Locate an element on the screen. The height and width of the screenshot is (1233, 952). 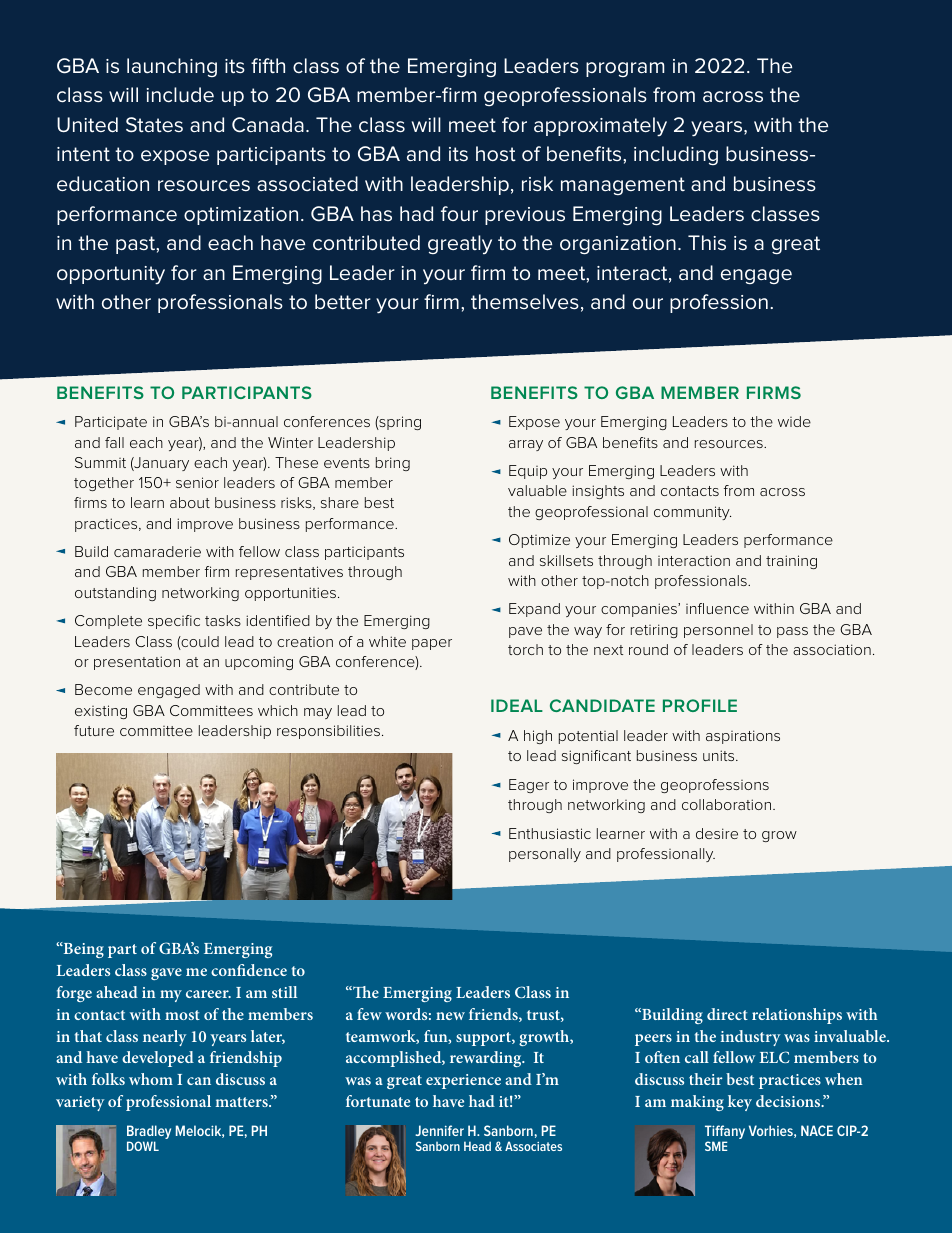
personally is located at coordinates (545, 855).
